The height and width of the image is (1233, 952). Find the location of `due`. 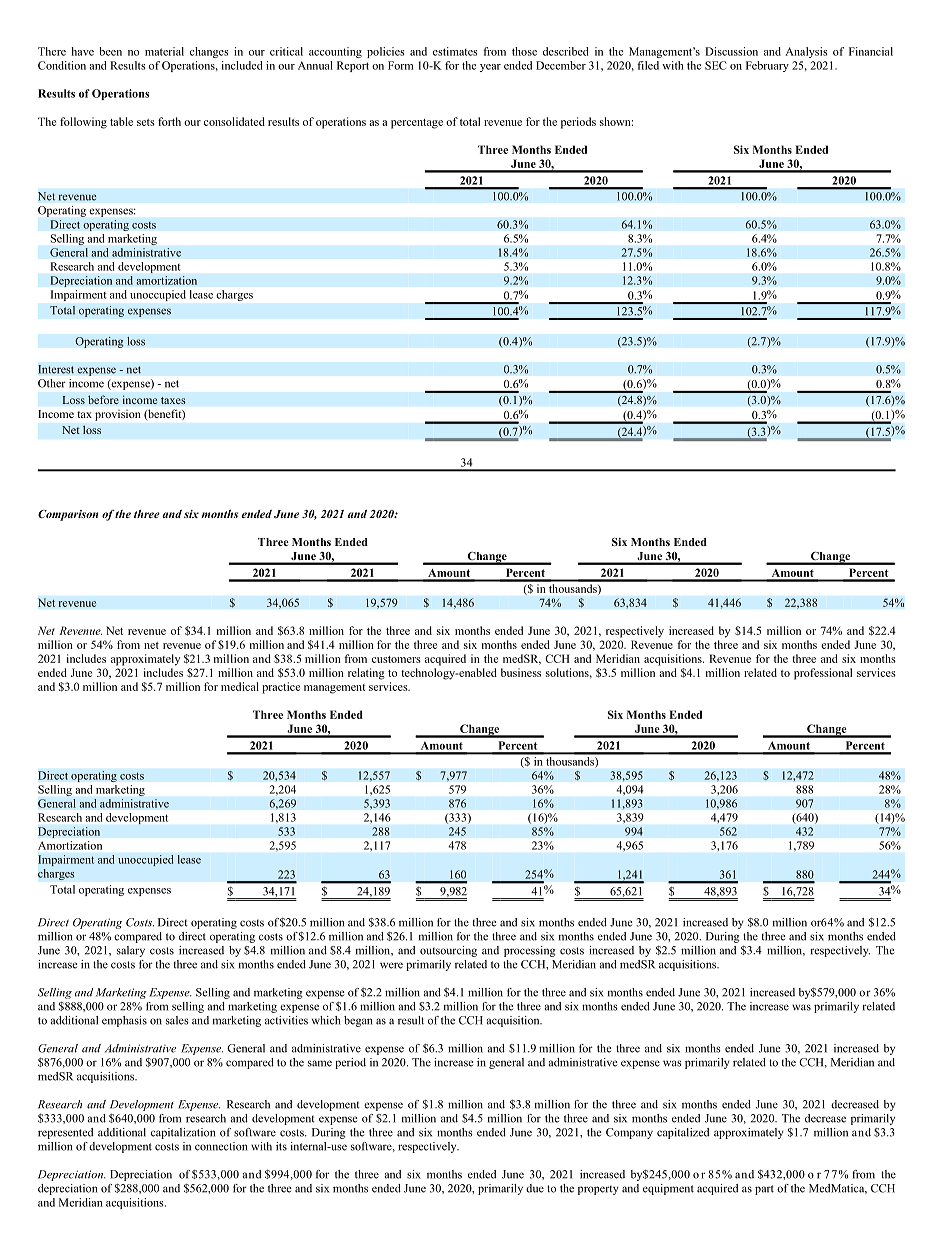

due is located at coordinates (535, 1188).
